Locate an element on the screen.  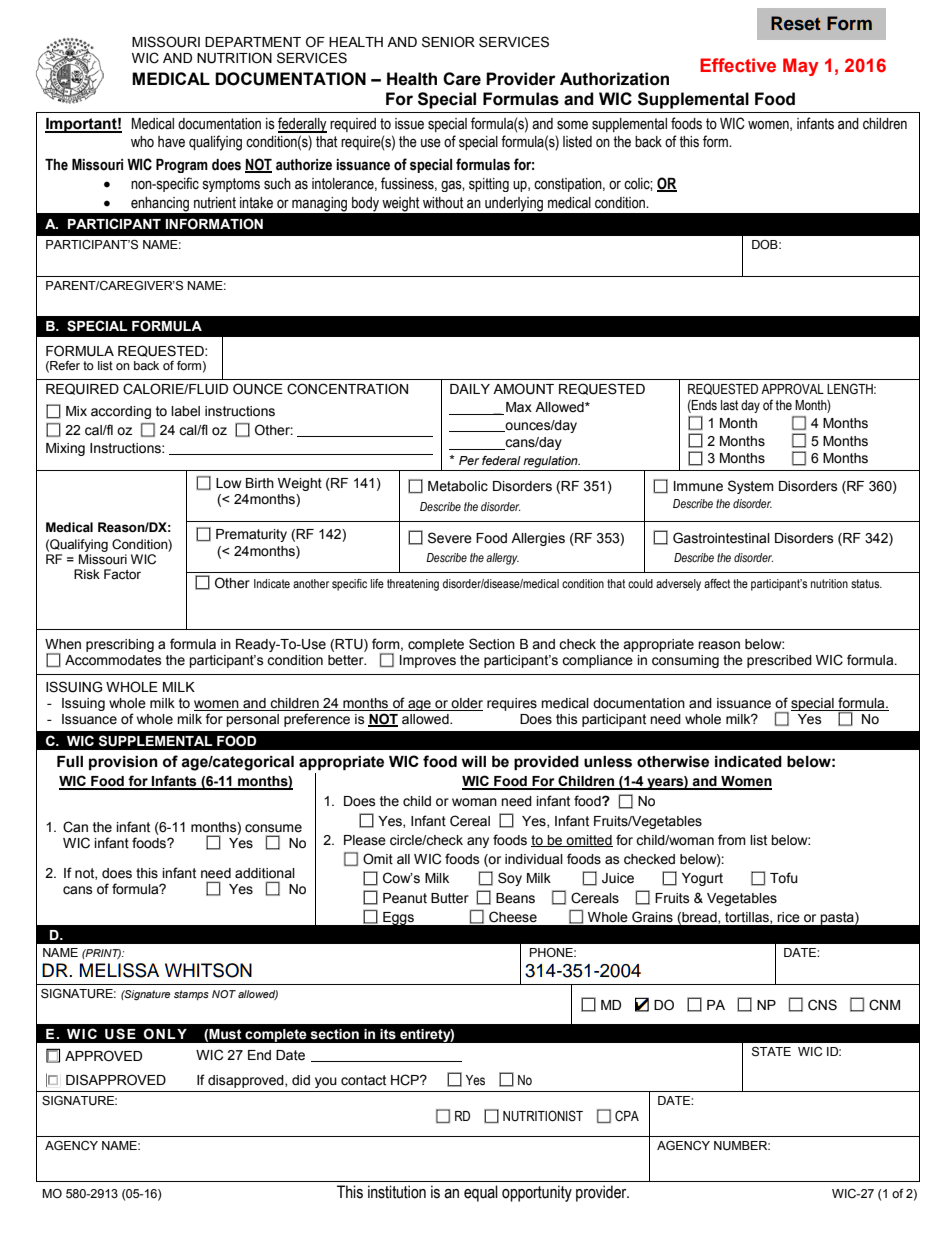
SENIOR is located at coordinates (448, 42).
